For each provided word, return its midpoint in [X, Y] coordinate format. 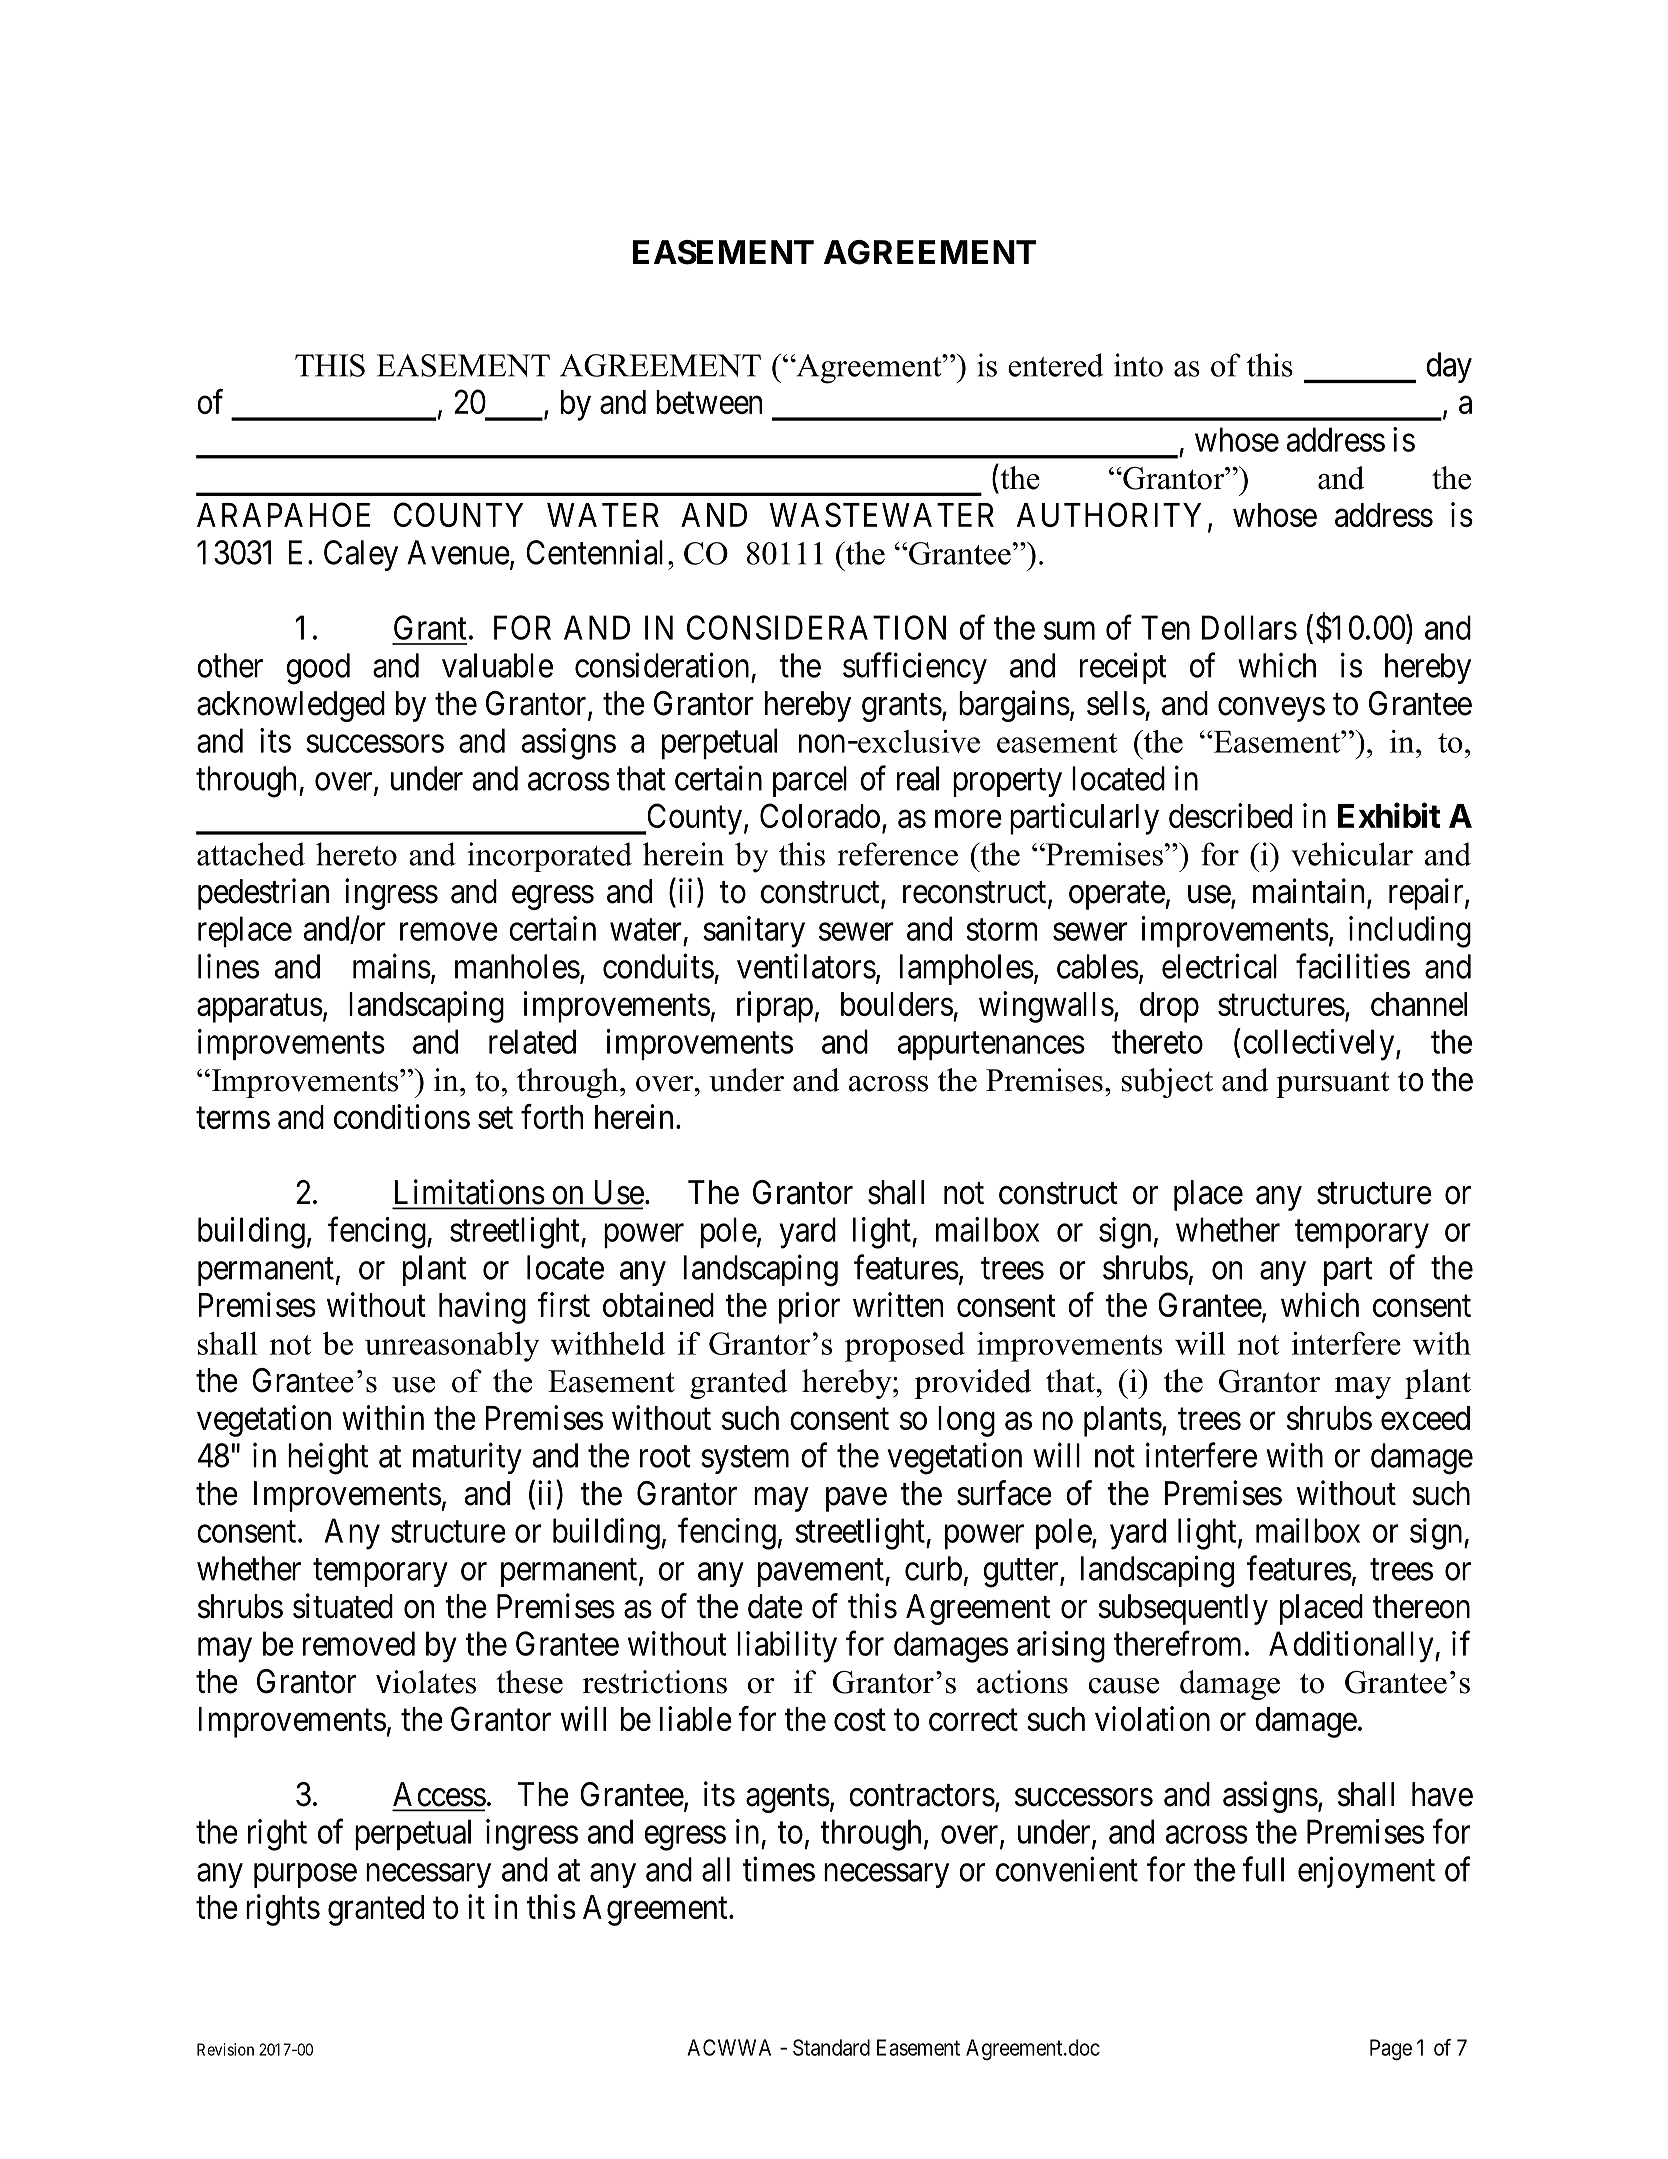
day [1449, 367]
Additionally [1352, 1647]
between [709, 402]
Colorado [820, 815]
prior [809, 1308]
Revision [225, 2049]
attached [251, 854]
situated [343, 1606]
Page [1391, 2050]
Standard [831, 2047]
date [775, 1606]
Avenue [458, 552]
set [495, 1118]
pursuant [1332, 1084]
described [1230, 815]
